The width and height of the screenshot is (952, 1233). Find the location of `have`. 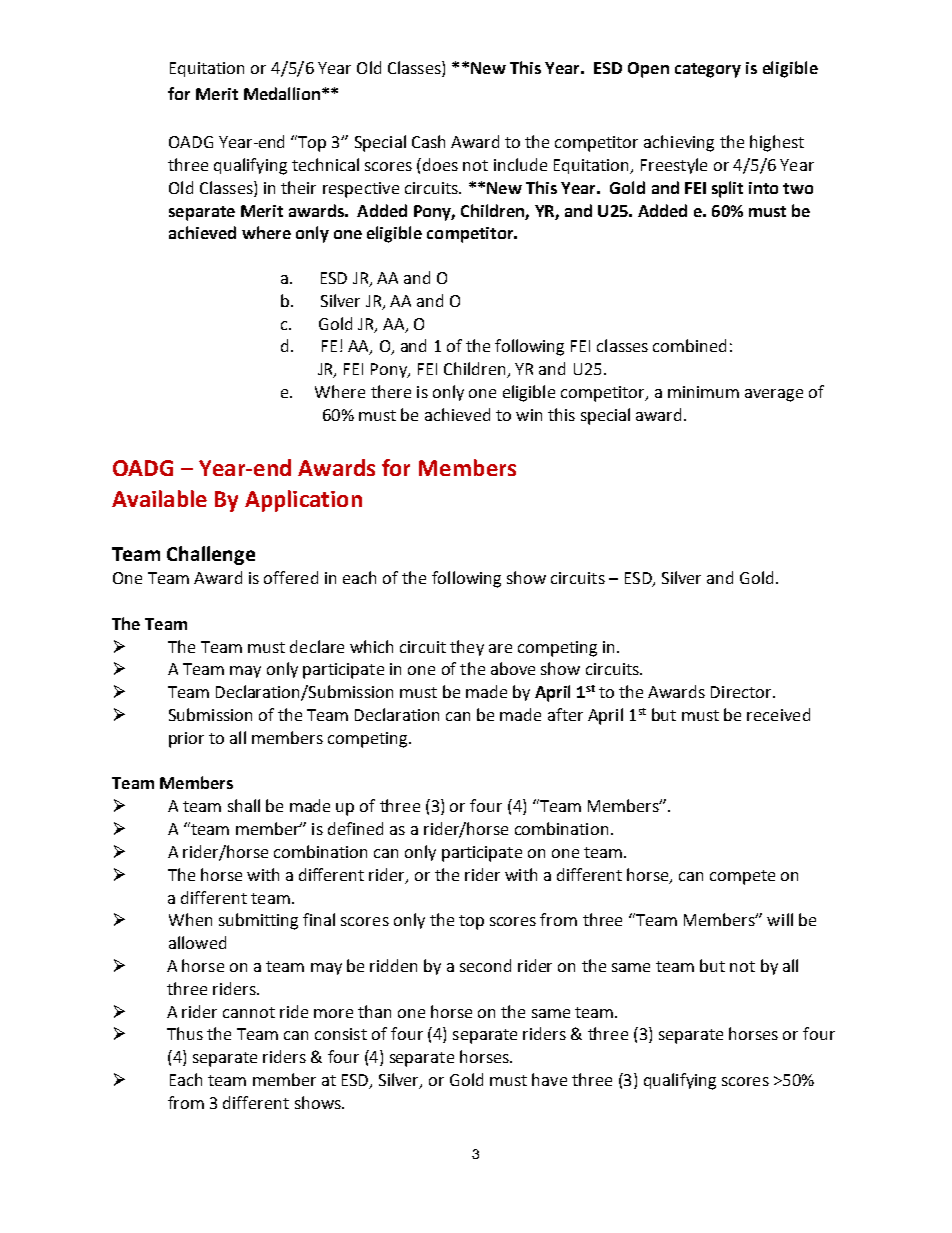

have is located at coordinates (549, 1079).
